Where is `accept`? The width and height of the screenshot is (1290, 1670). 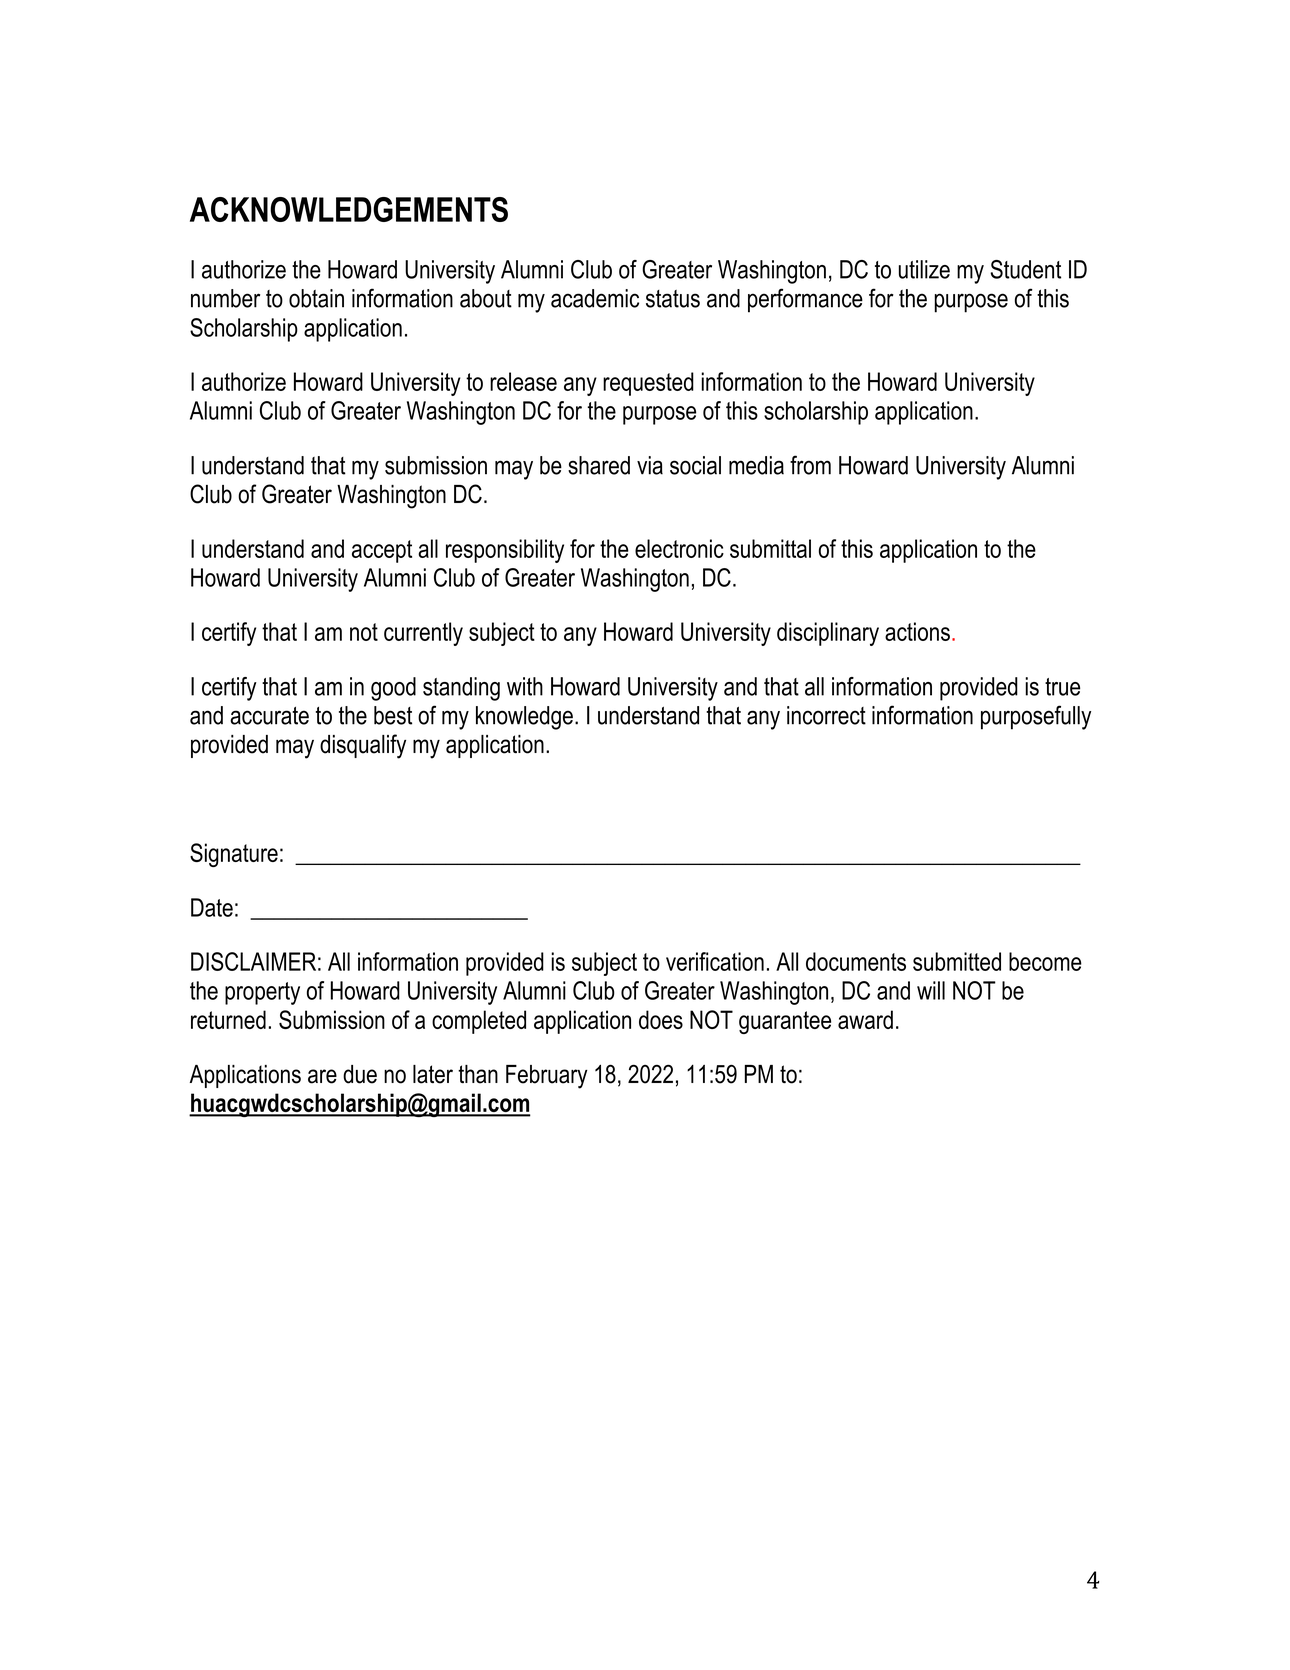 accept is located at coordinates (382, 551).
